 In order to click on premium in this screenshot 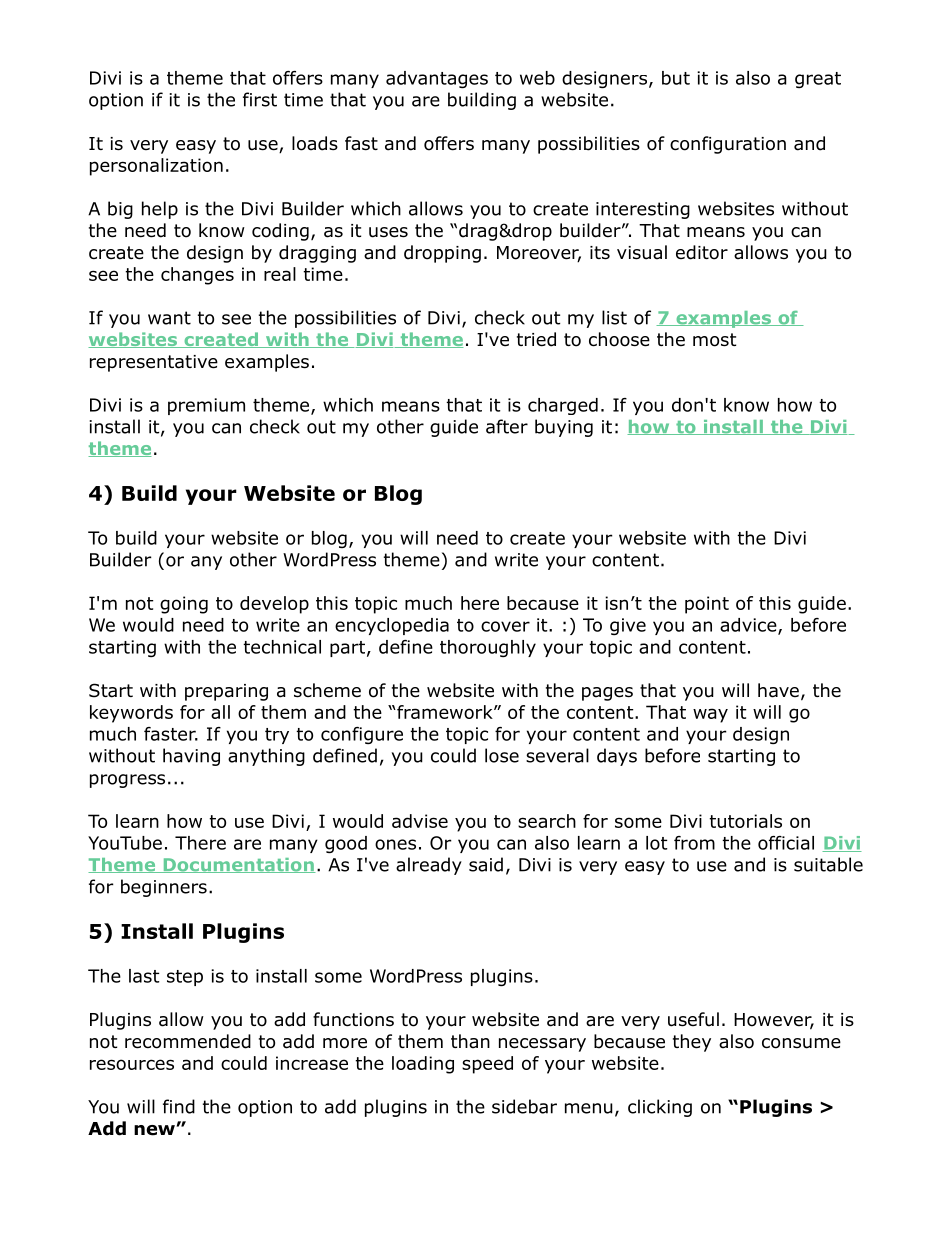, I will do `click(206, 406)`.
